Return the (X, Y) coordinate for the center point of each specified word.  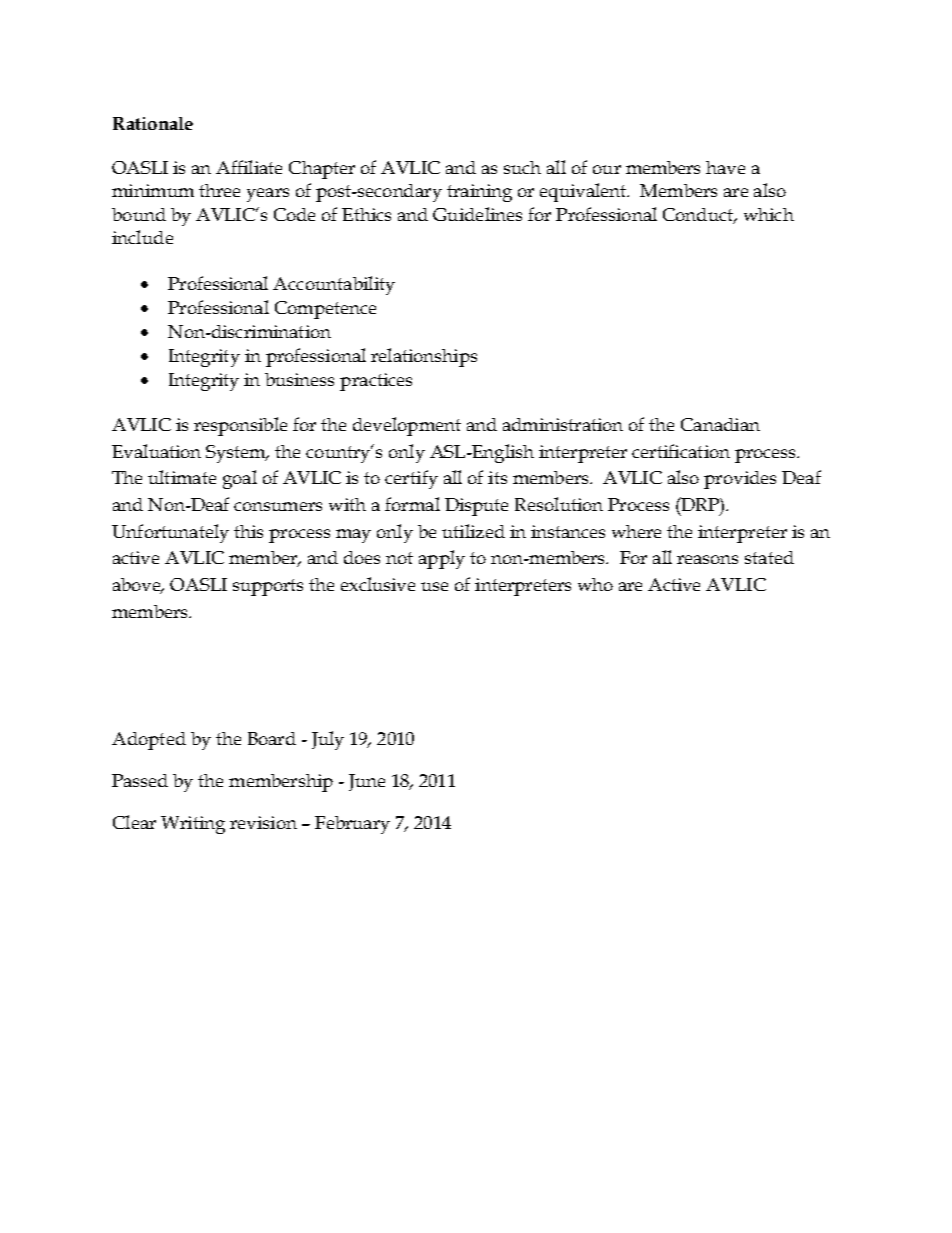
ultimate (182, 477)
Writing (193, 825)
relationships (424, 357)
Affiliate (249, 167)
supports (268, 587)
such (522, 167)
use (434, 586)
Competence (325, 310)
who (595, 584)
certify (411, 479)
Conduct (699, 216)
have (725, 167)
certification (681, 451)
